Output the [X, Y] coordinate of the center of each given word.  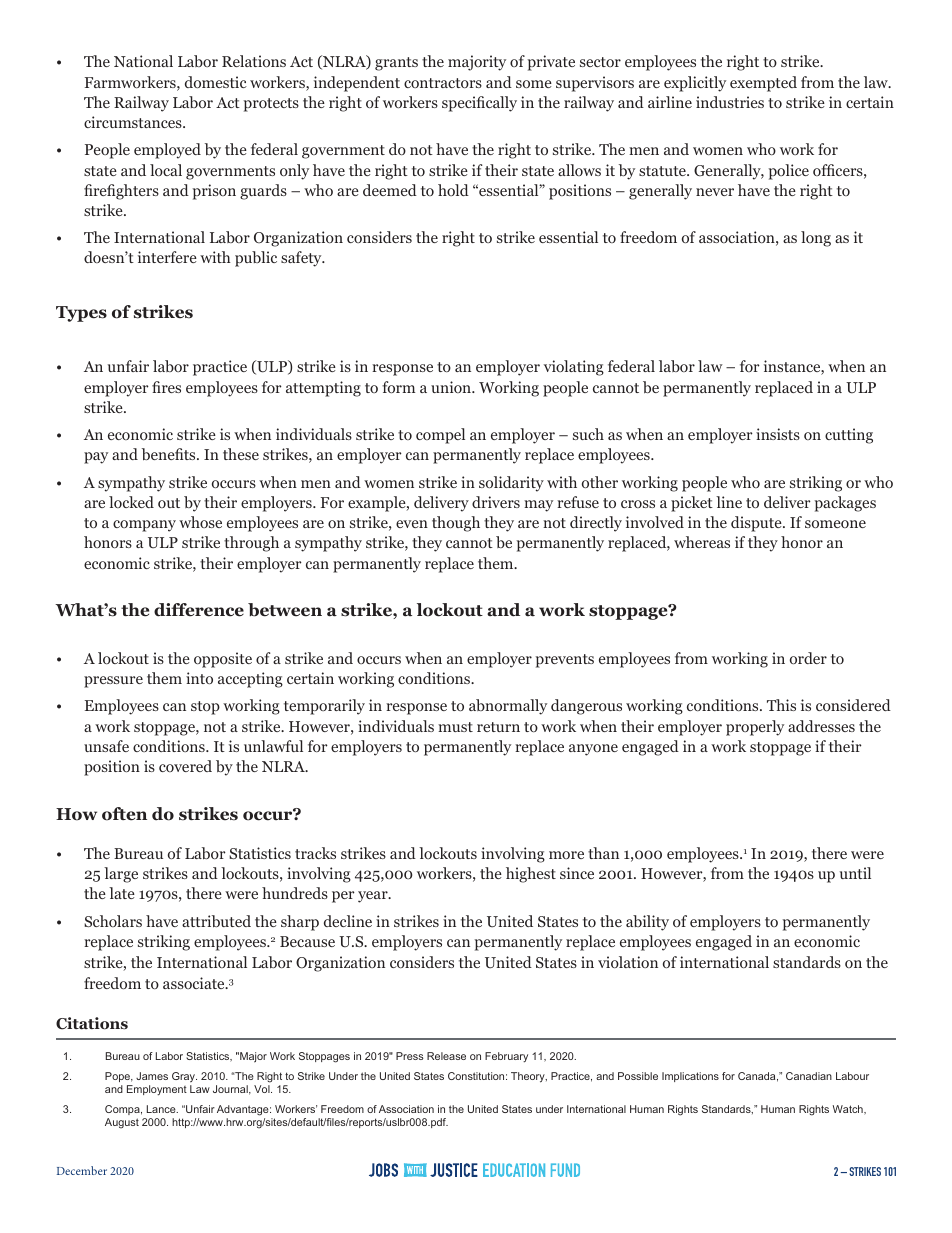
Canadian [809, 1076]
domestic [216, 82]
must [455, 727]
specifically [479, 104]
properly [755, 728]
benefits [170, 454]
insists [778, 434]
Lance [162, 1109]
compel [440, 436]
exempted [763, 84]
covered [185, 766]
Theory [529, 1077]
